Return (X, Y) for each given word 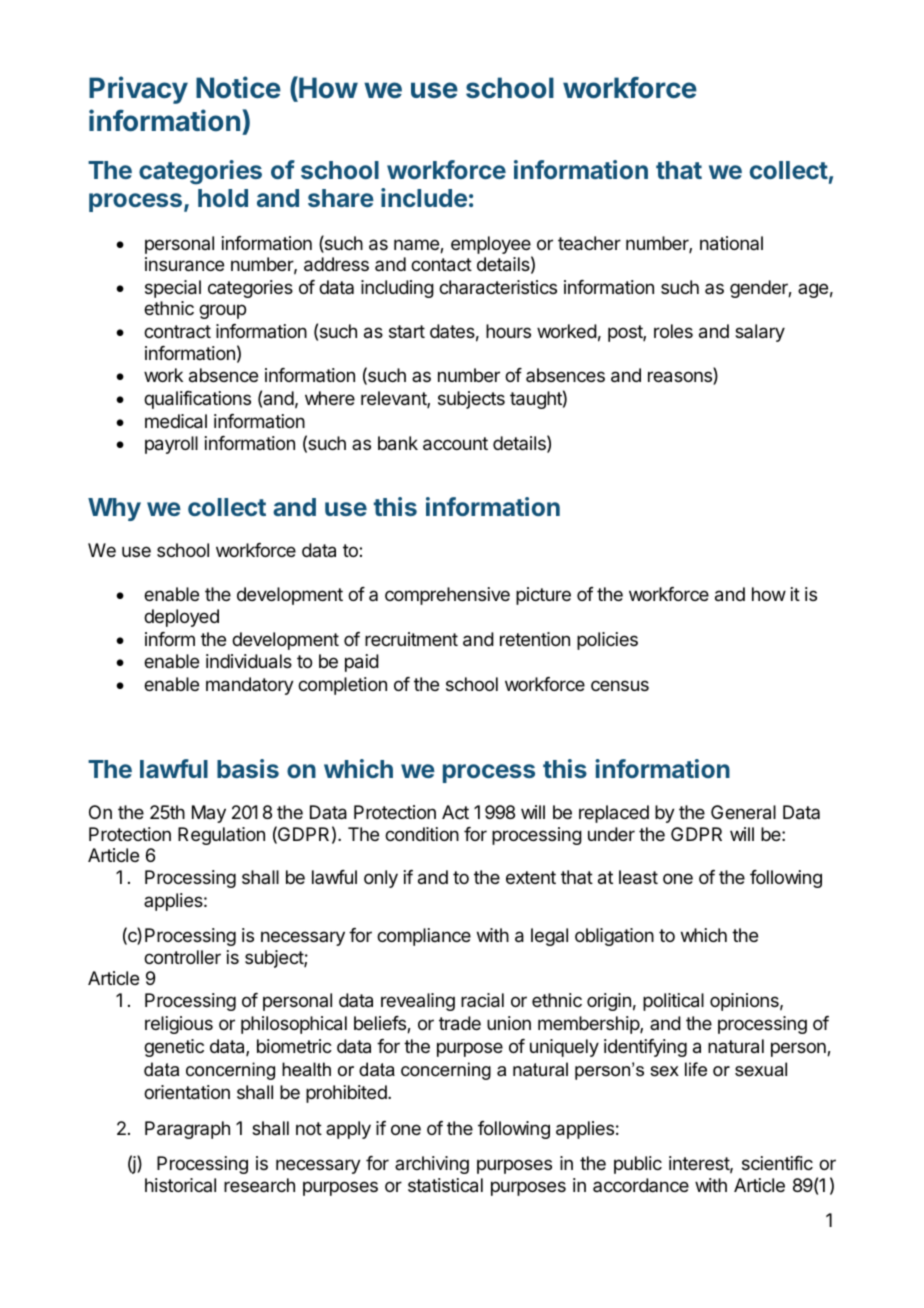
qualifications (197, 400)
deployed (181, 618)
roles (673, 331)
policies (607, 641)
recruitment (411, 639)
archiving (432, 1165)
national (731, 243)
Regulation (221, 836)
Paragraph (187, 1130)
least (638, 877)
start (407, 332)
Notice (238, 87)
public (638, 1165)
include (424, 197)
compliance (424, 937)
